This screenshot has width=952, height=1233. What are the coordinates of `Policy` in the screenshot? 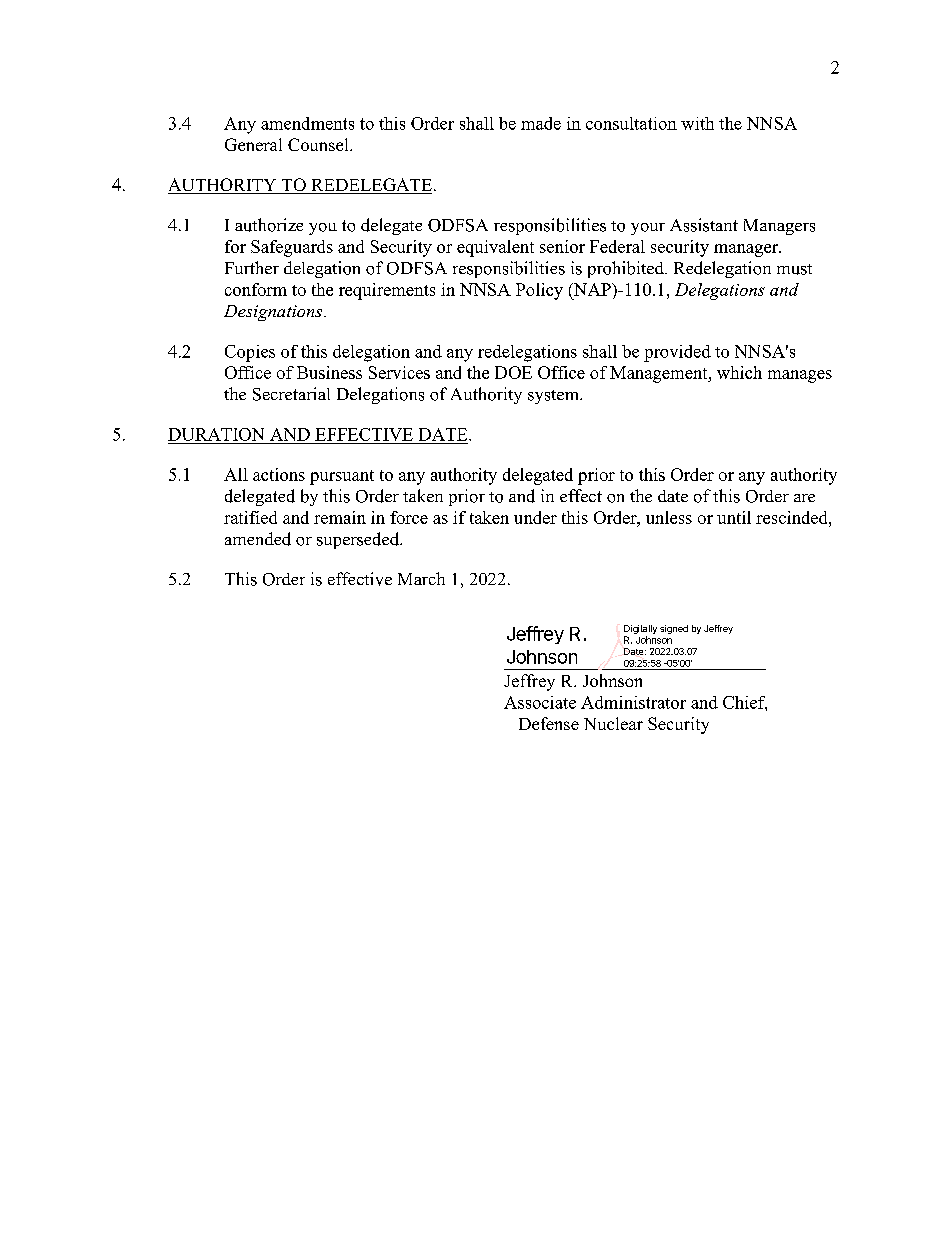 It's located at (539, 291).
